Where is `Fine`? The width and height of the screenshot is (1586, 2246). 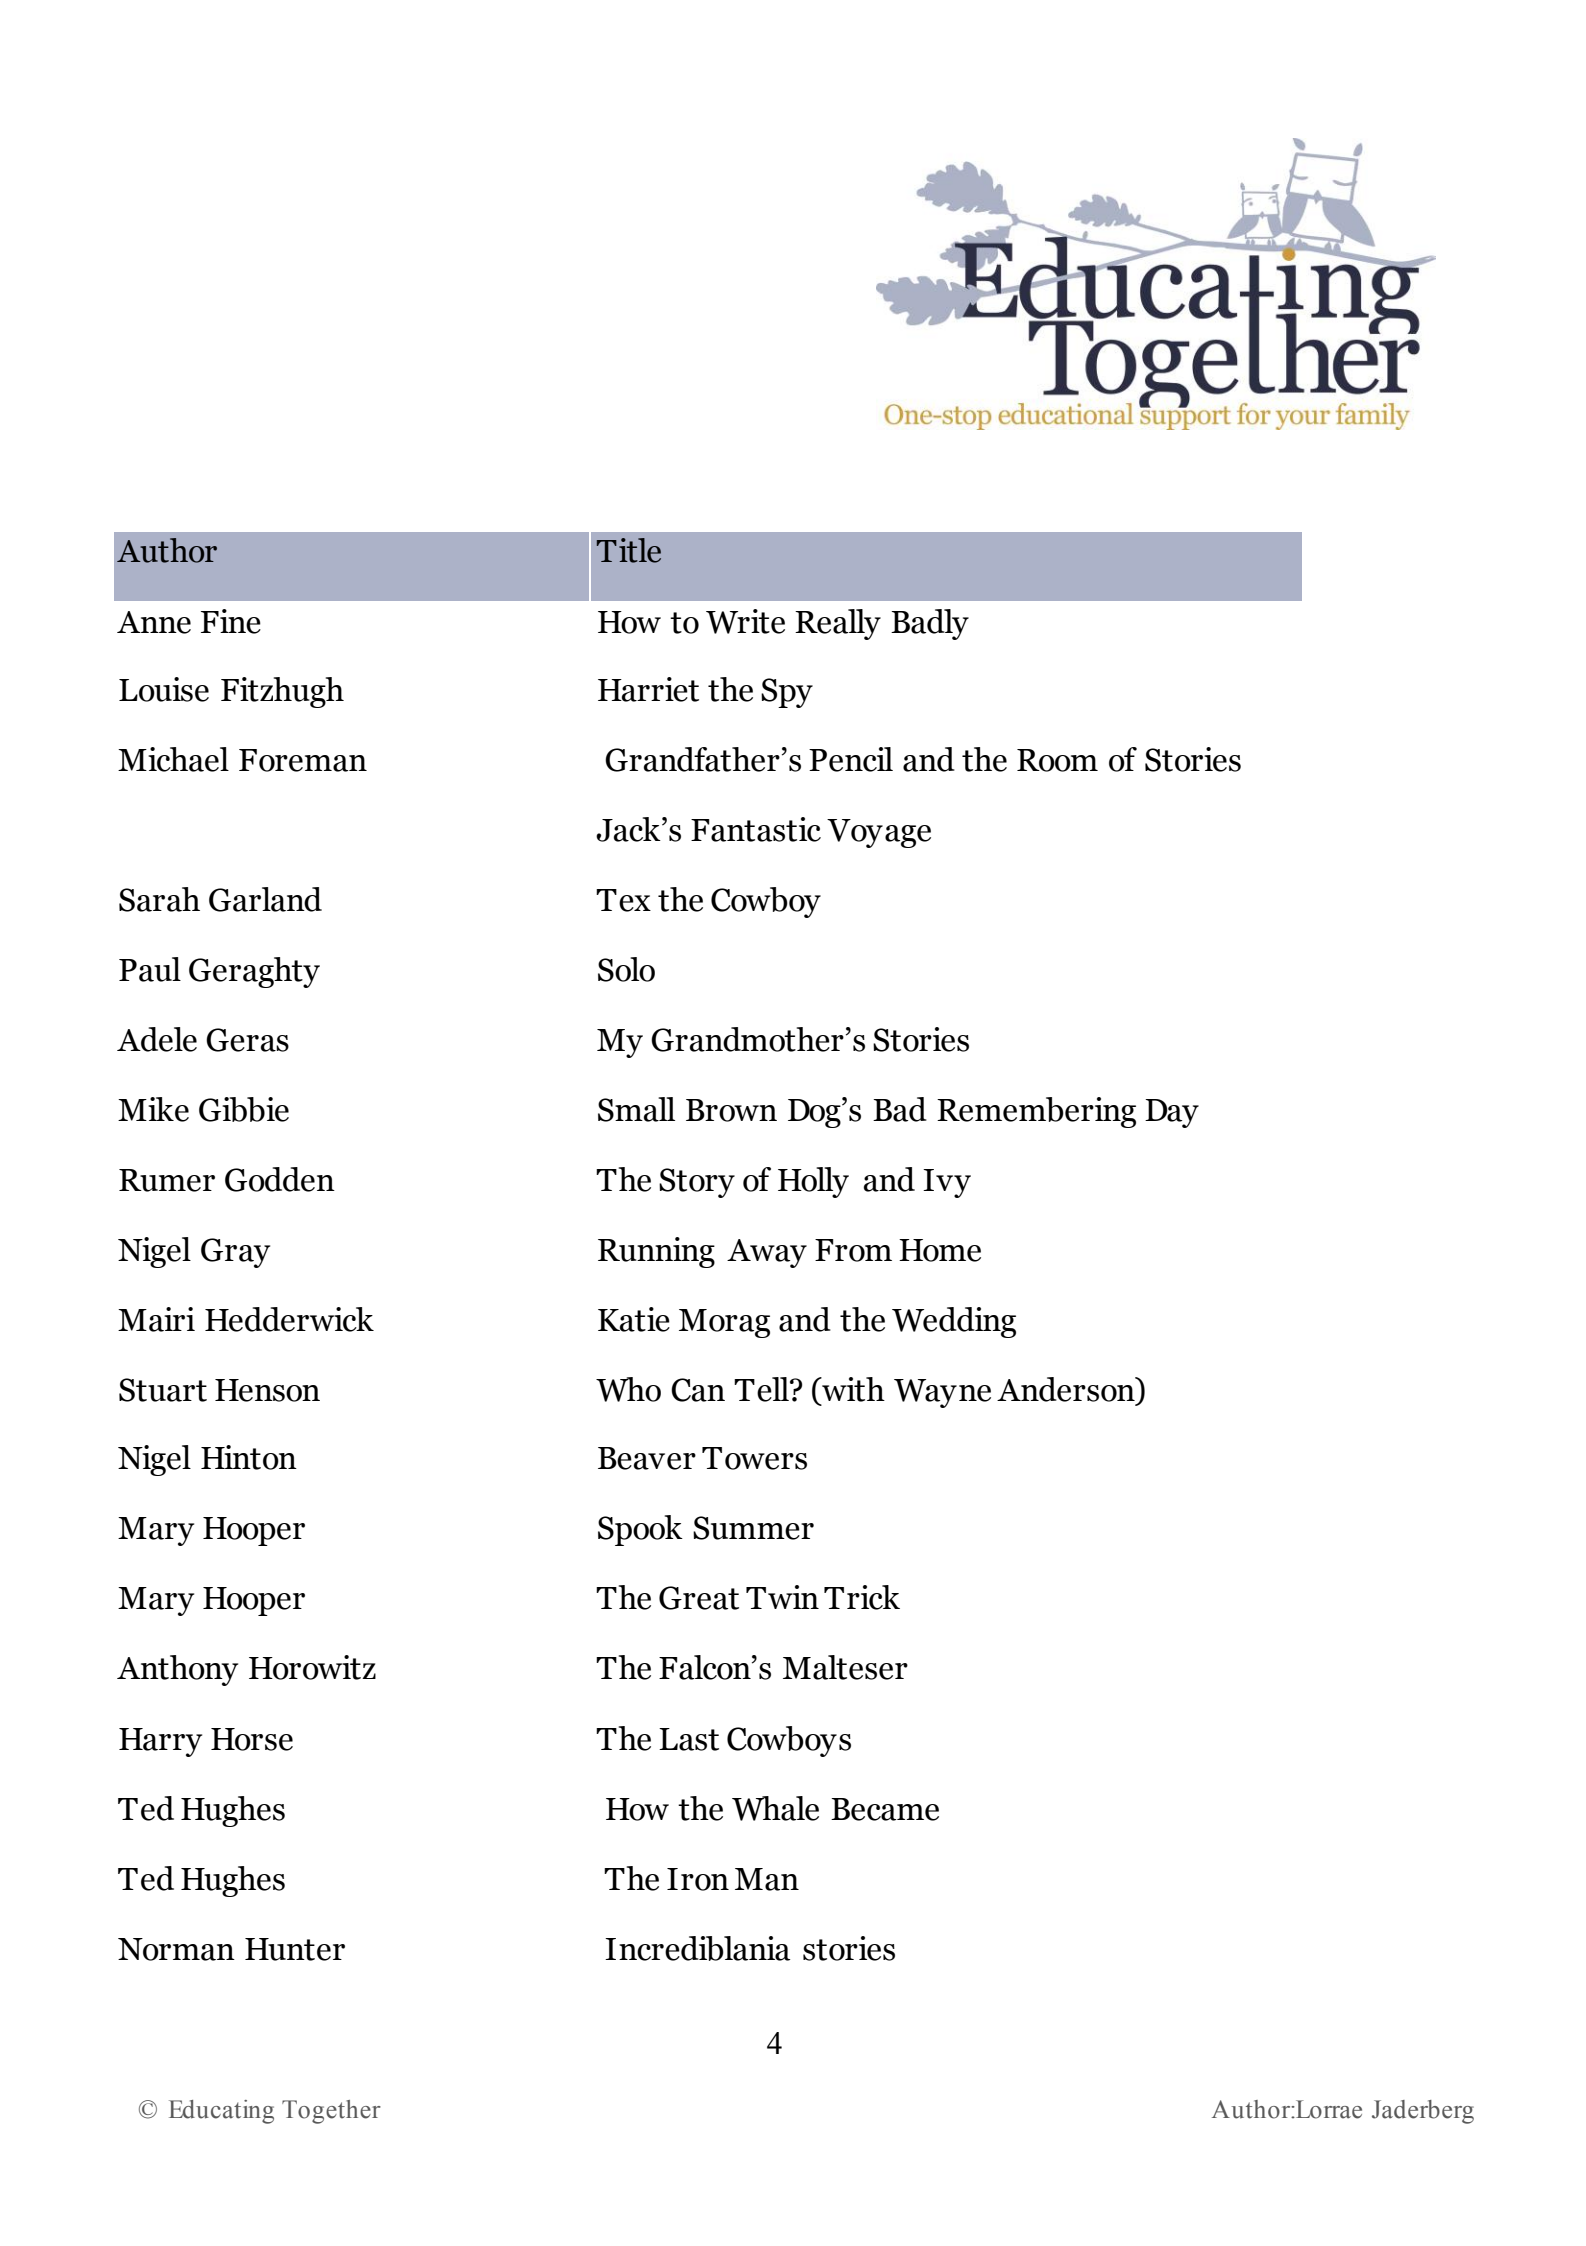
Fine is located at coordinates (231, 621).
